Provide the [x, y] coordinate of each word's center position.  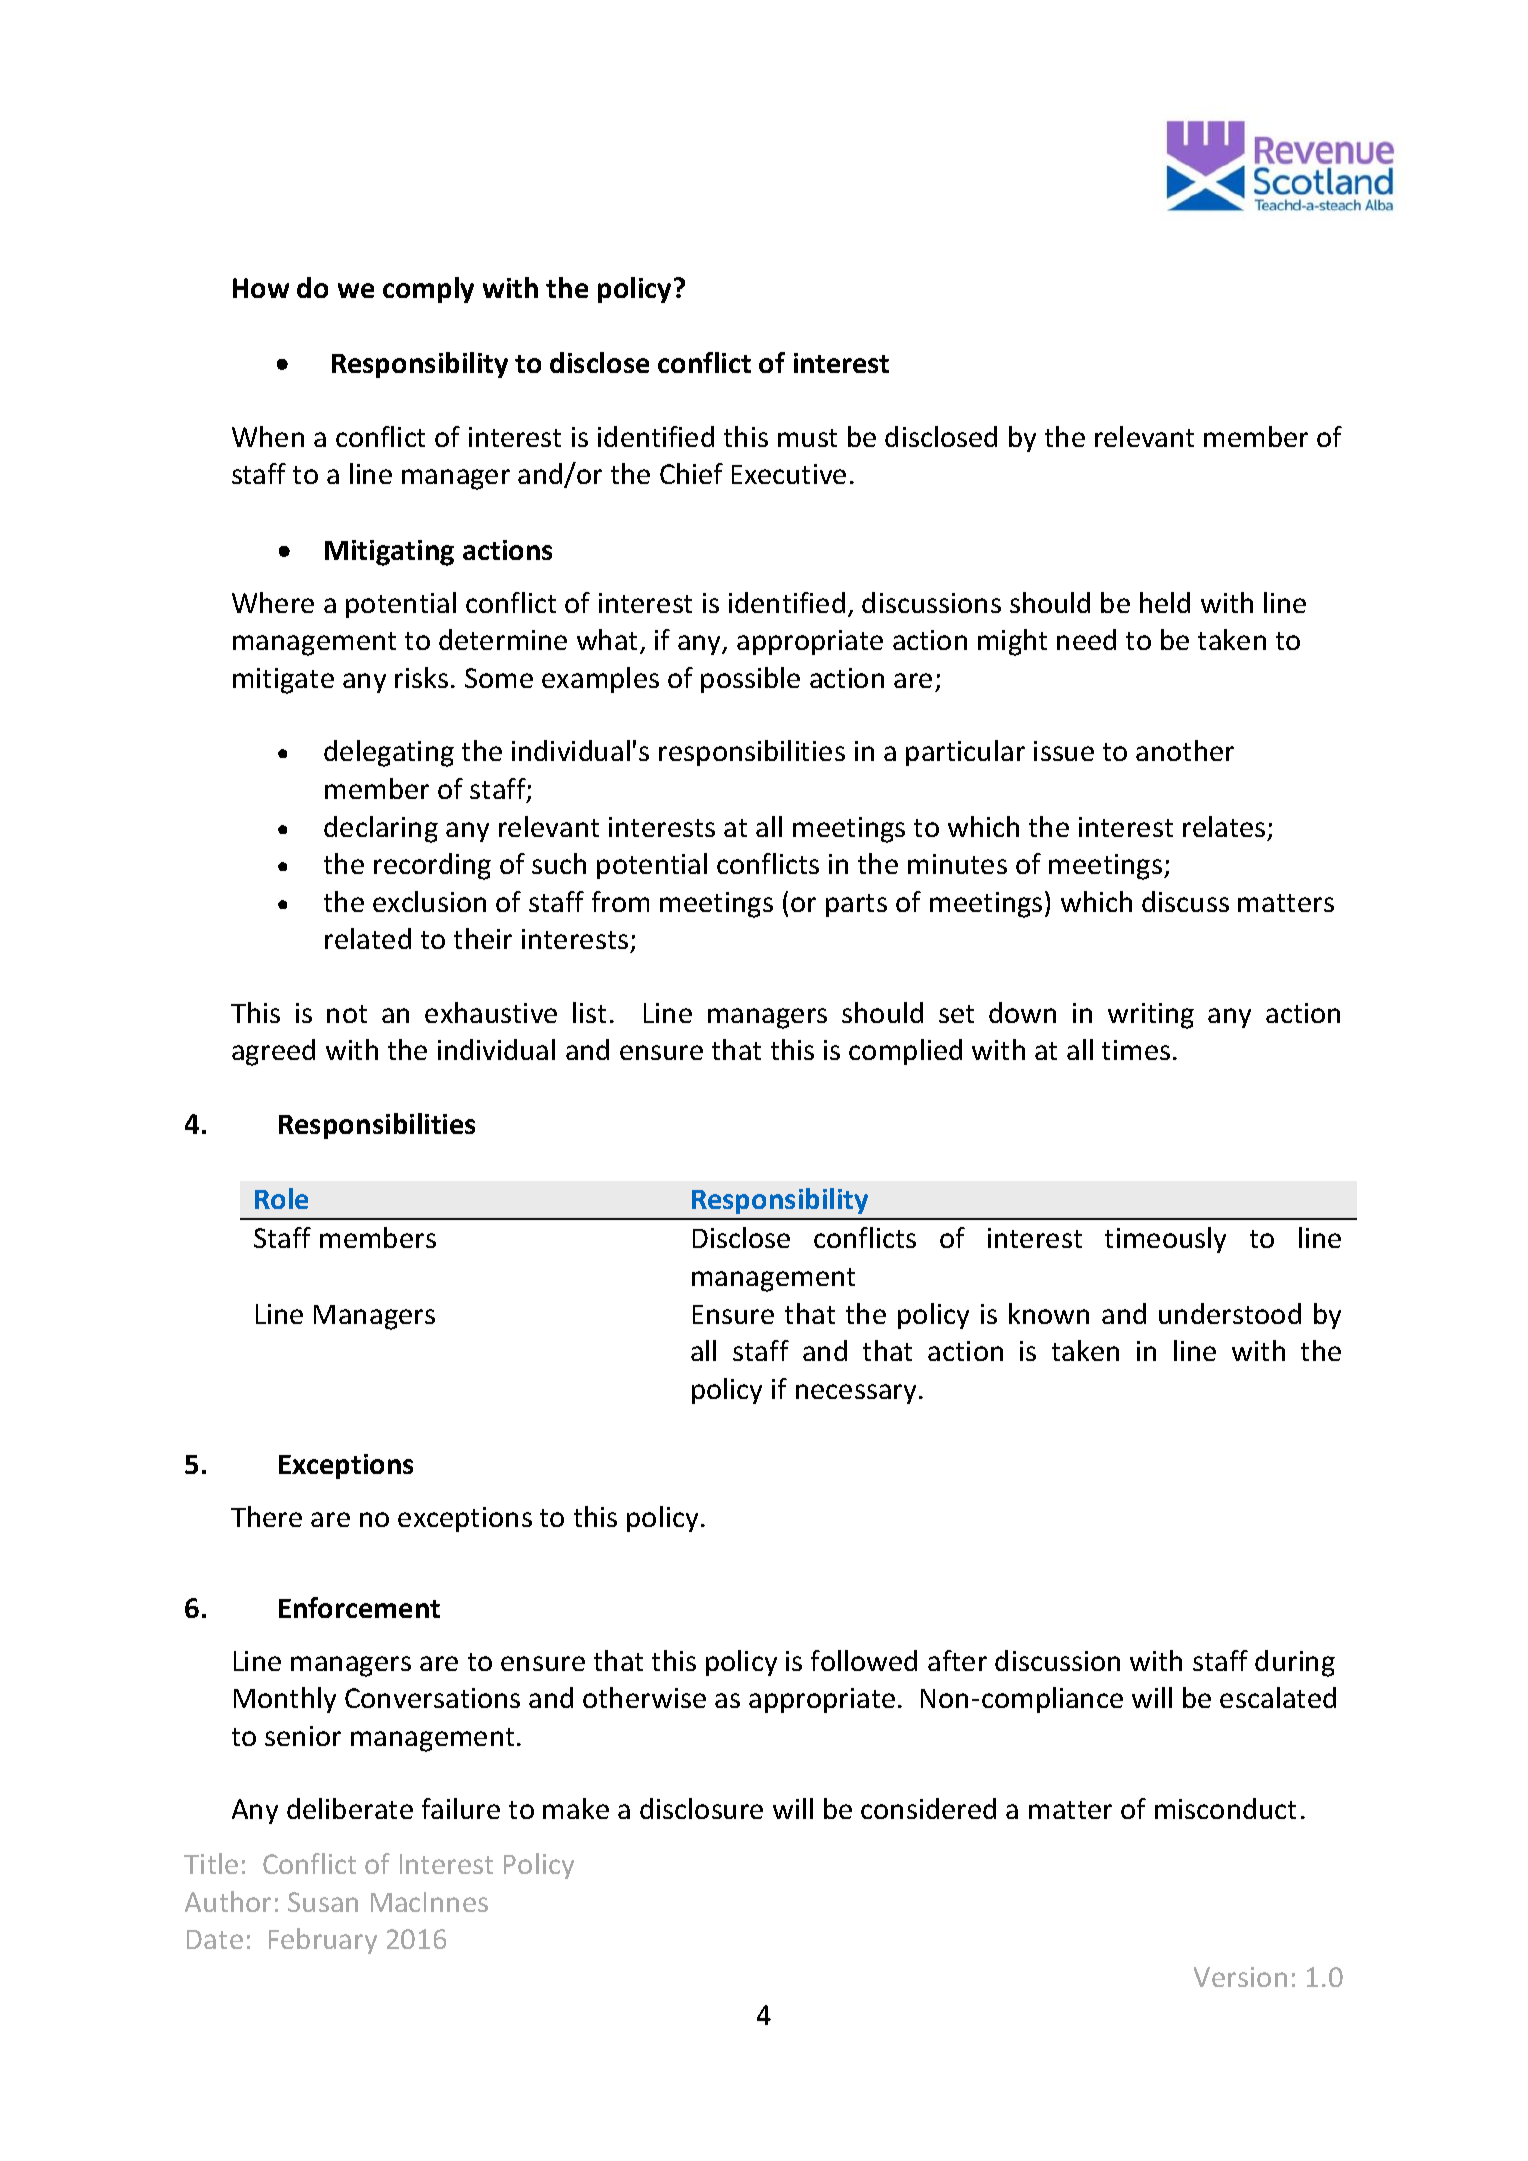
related [368, 938]
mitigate [283, 681]
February [323, 1941]
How [261, 288]
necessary [858, 1394]
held [1165, 602]
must [807, 438]
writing [1151, 1016]
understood [1230, 1313]
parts [856, 905]
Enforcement [359, 1607]
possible [750, 680]
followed [864, 1660]
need [1086, 639]
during [1295, 1663]
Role [281, 1198]
